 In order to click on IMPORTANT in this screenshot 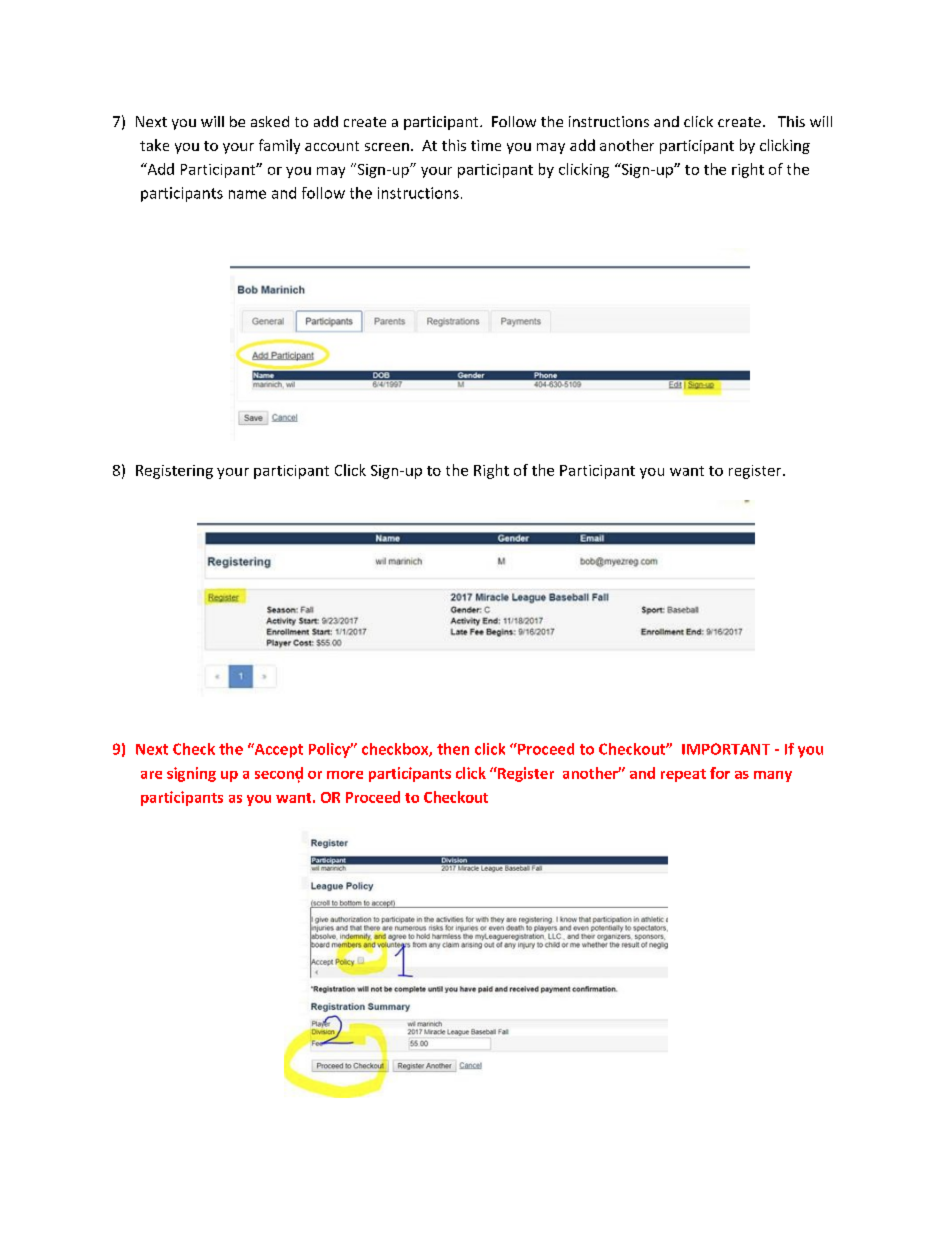, I will do `click(726, 749)`.
